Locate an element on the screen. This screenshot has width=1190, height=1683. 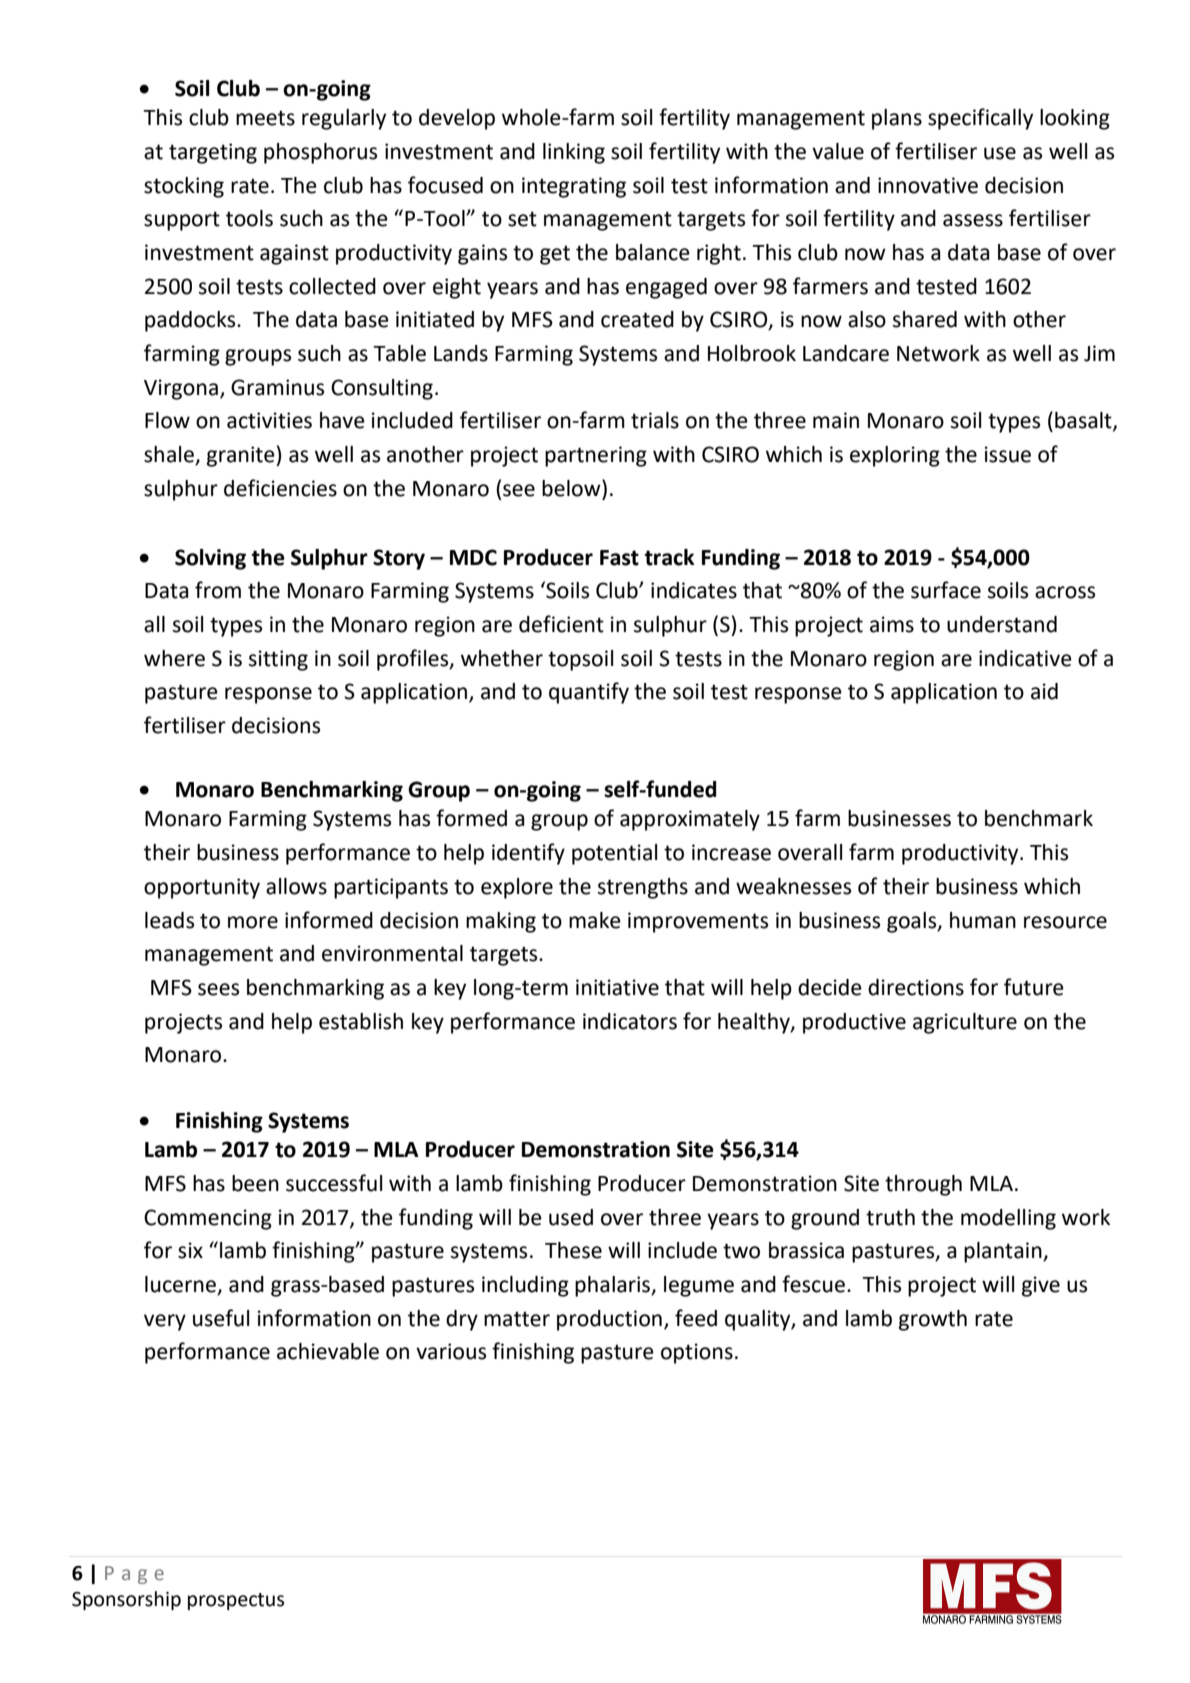
targeting is located at coordinates (213, 153).
